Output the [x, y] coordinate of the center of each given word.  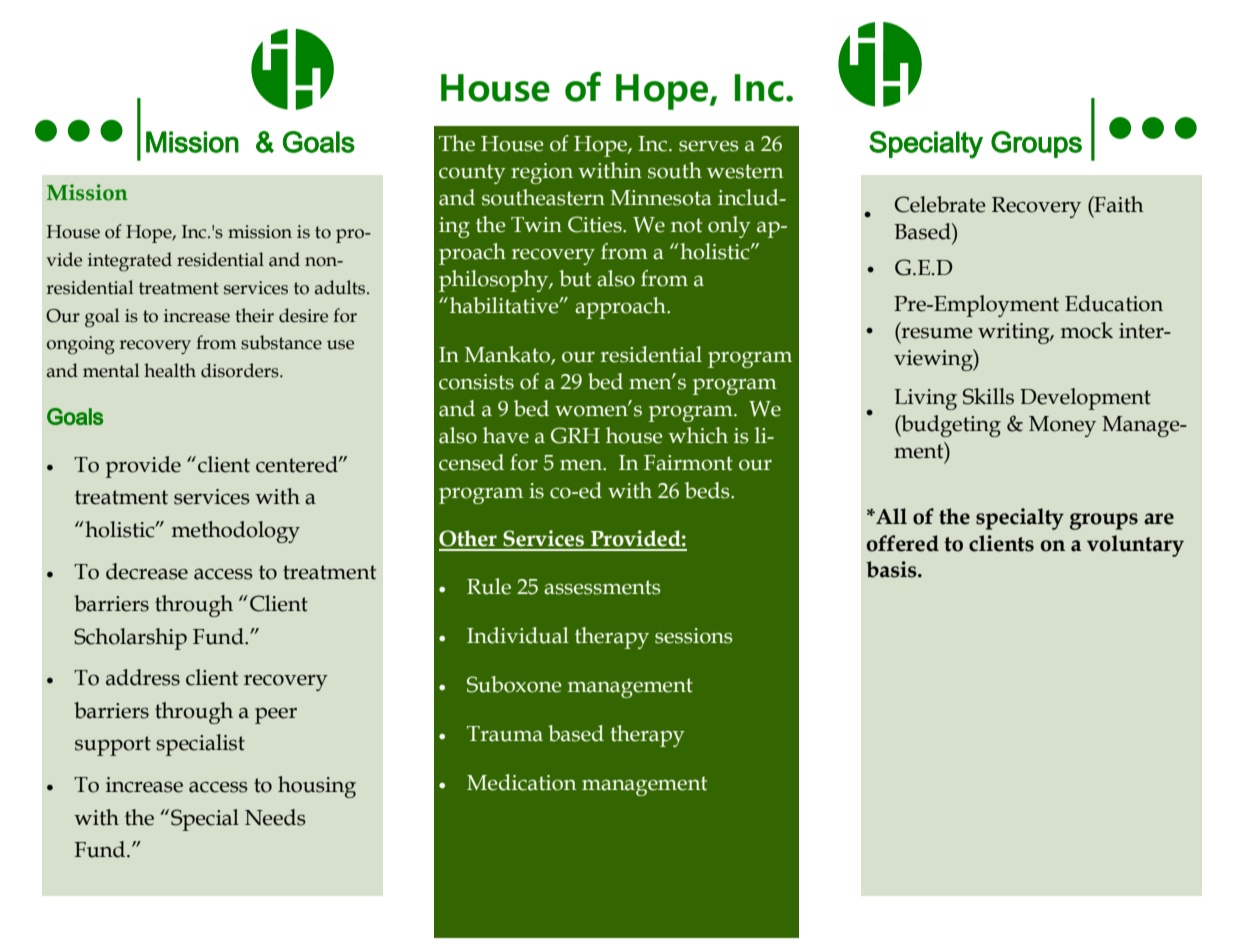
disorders [241, 370]
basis [892, 569]
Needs [275, 817]
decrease [147, 571]
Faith [1118, 204]
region [542, 173]
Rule [489, 586]
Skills [988, 396]
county [472, 174]
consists [476, 382]
